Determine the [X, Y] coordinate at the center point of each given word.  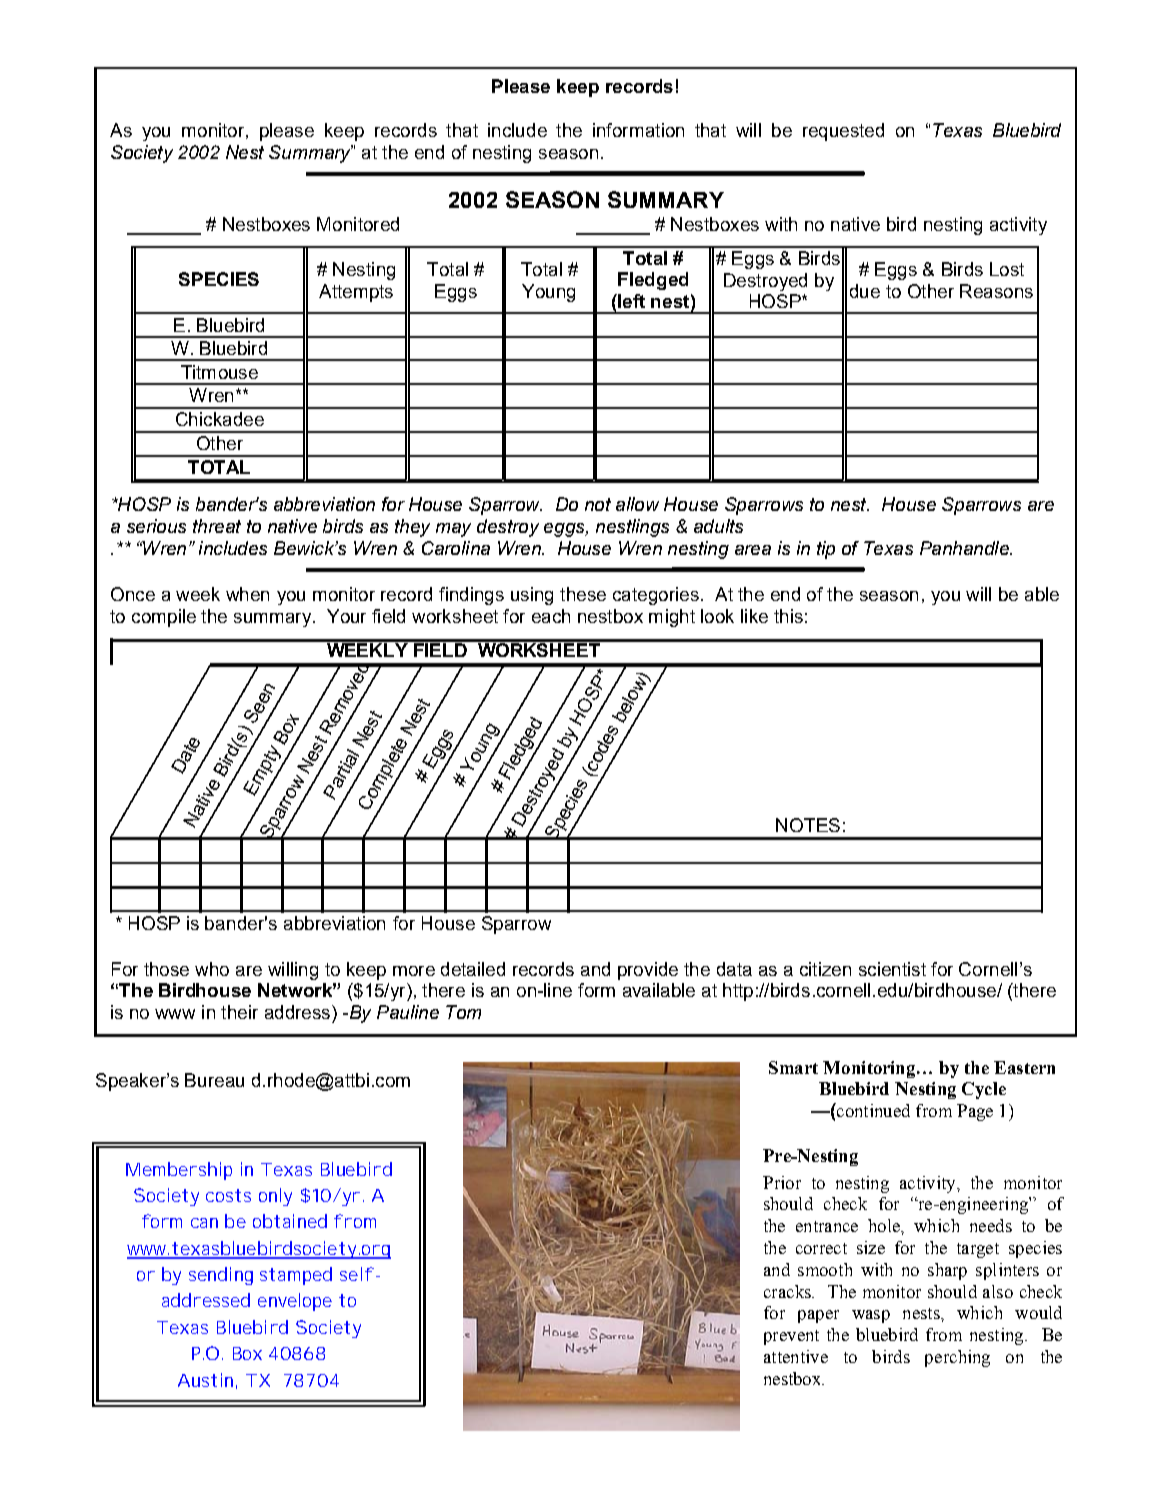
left [630, 301]
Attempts [356, 293]
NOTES [808, 825]
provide [648, 971]
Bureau [214, 1080]
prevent [791, 1337]
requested [843, 132]
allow [637, 504]
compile [164, 618]
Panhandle [965, 548]
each [551, 616]
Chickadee [220, 419]
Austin [205, 1380]
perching [957, 1358]
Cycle [984, 1090]
